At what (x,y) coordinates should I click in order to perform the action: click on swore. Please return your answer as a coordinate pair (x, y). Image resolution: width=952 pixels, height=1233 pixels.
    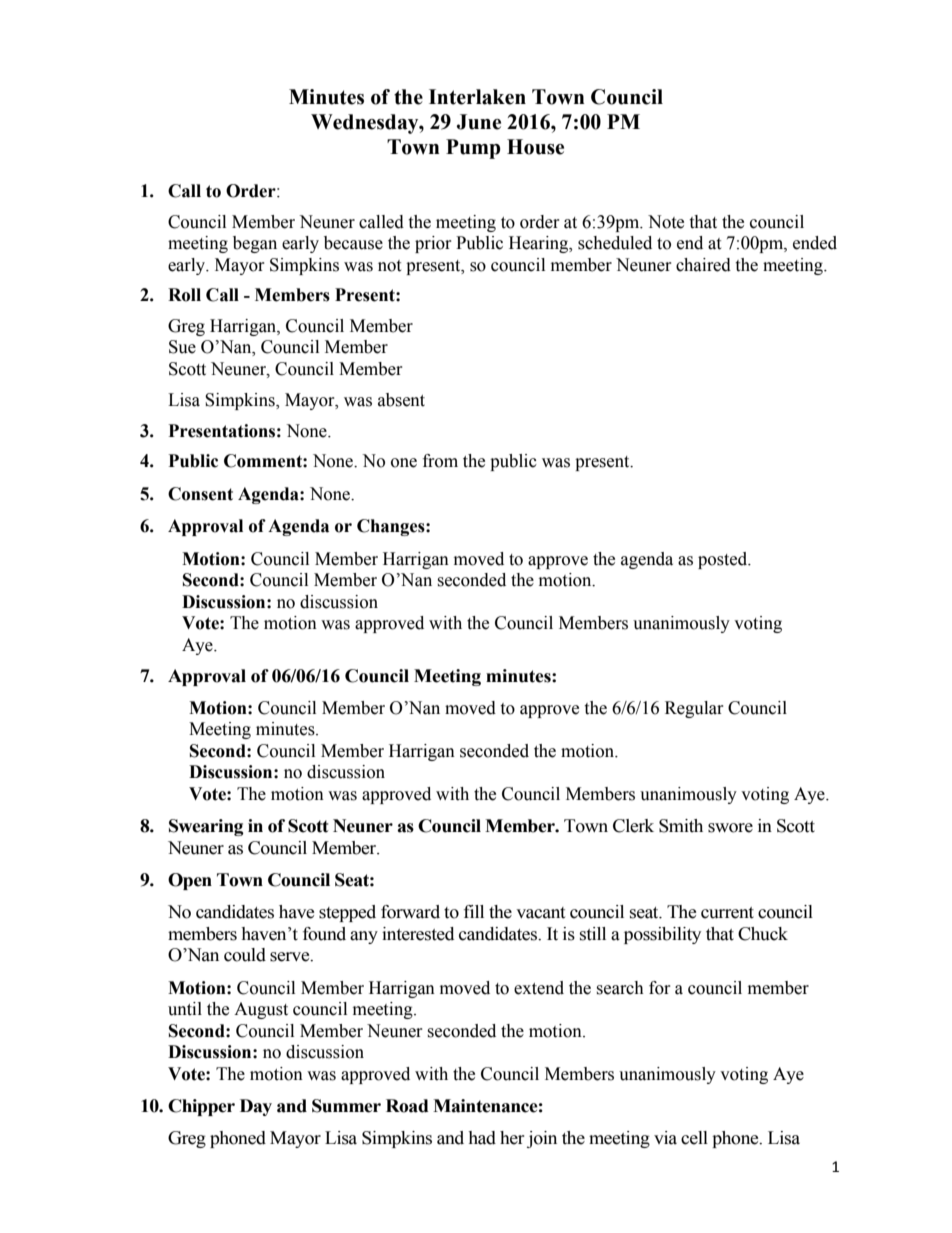
    Looking at the image, I should click on (730, 828).
